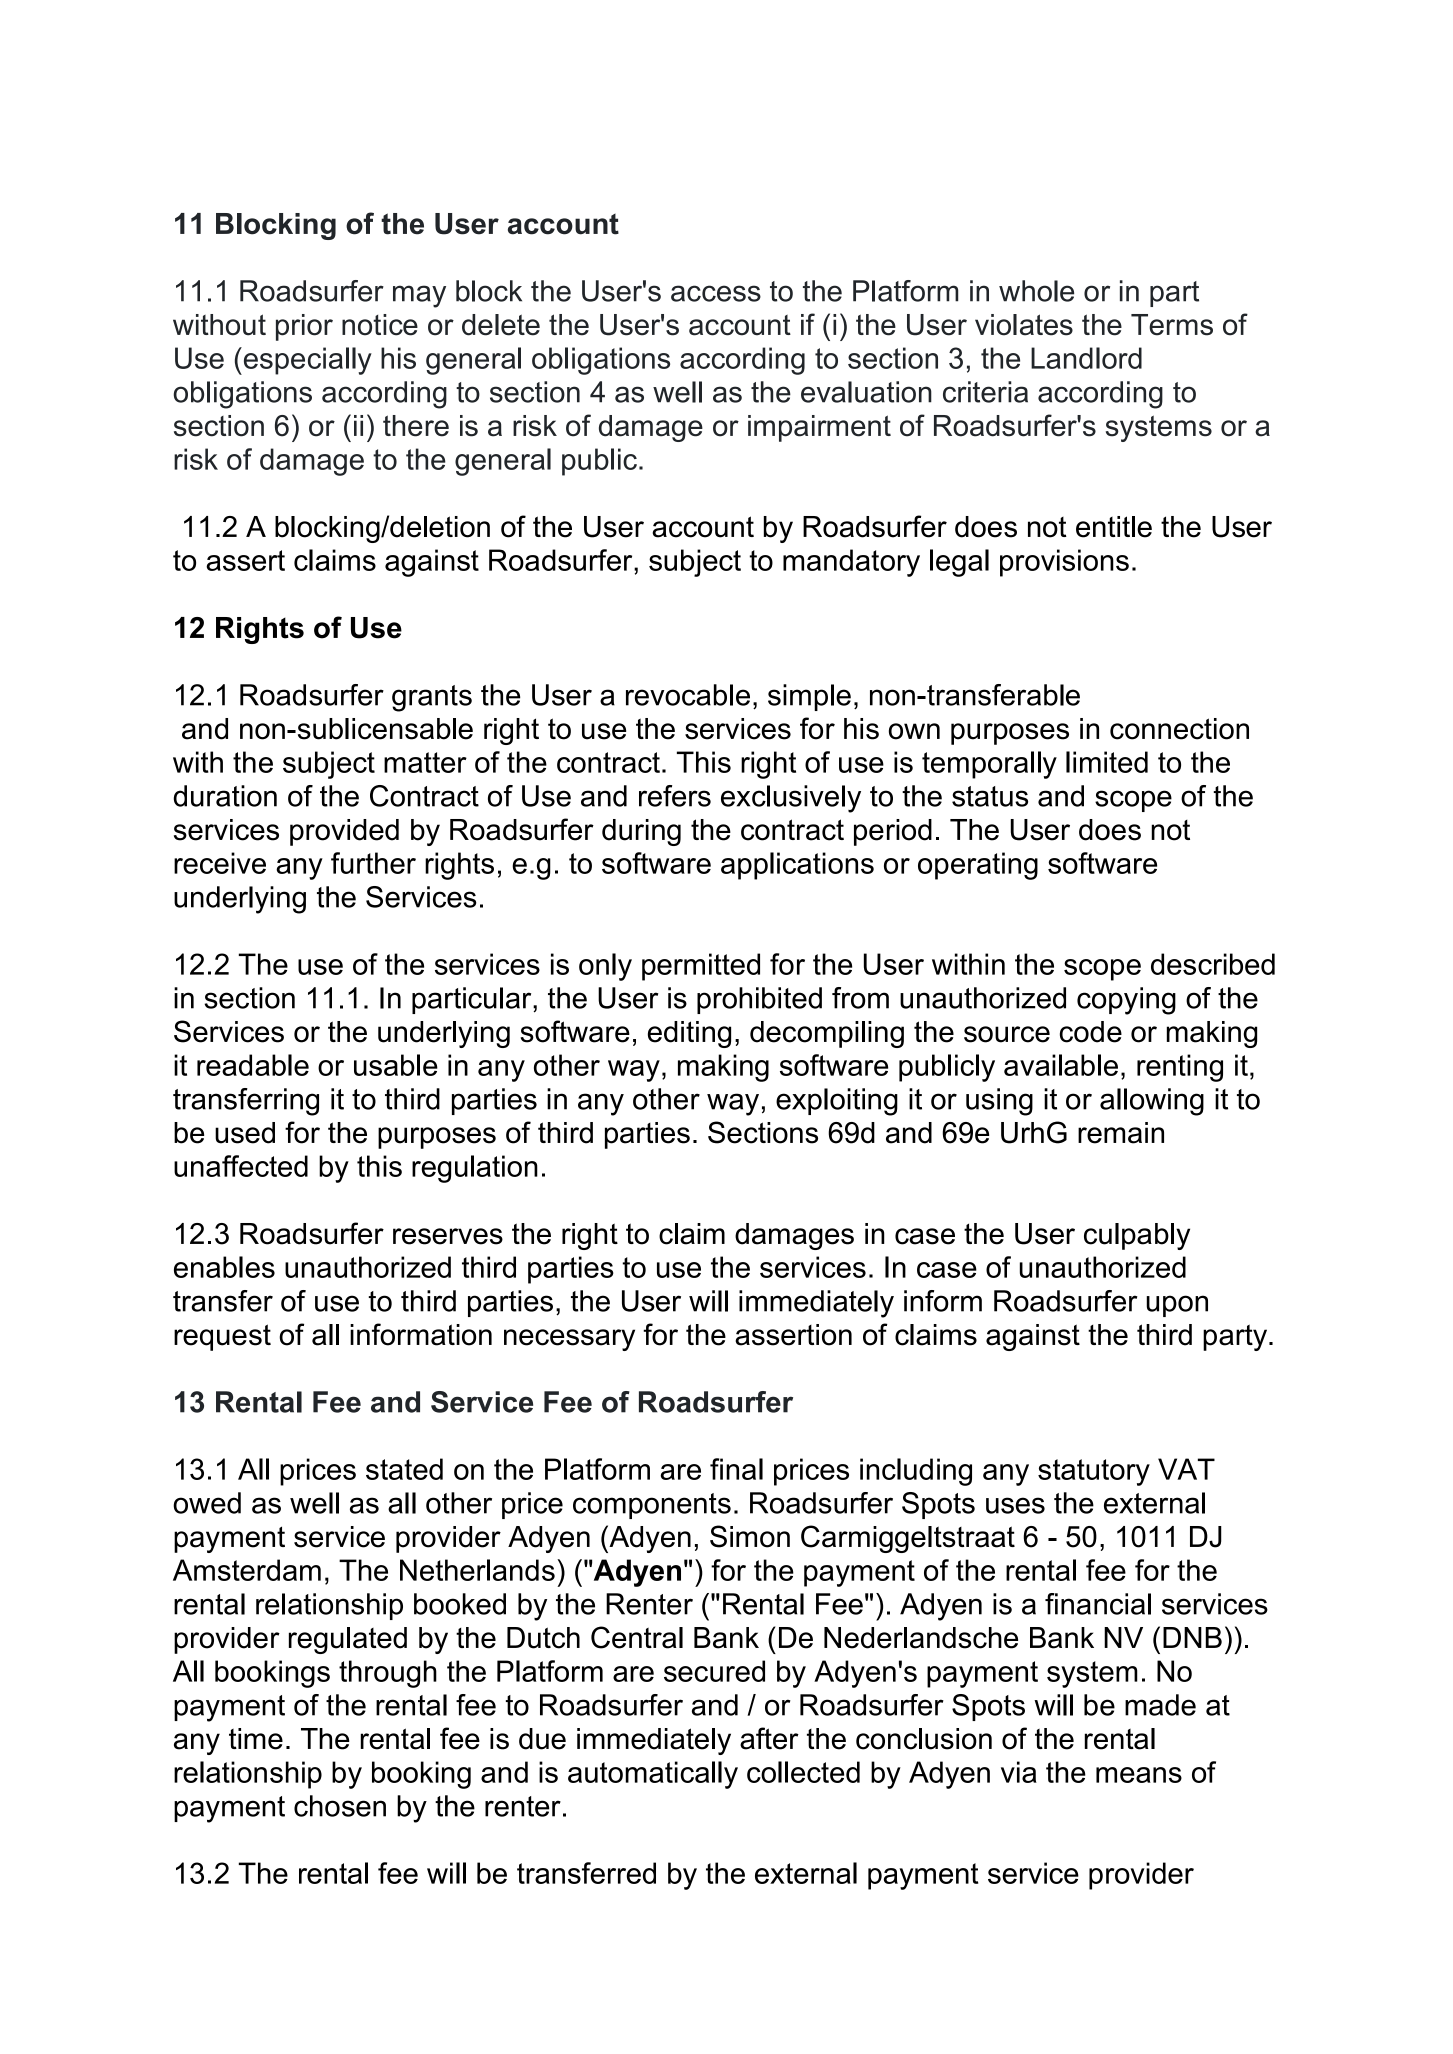 Image resolution: width=1453 pixels, height=2054 pixels. Describe the element at coordinates (224, 1267) in the document. I see `enables` at that location.
